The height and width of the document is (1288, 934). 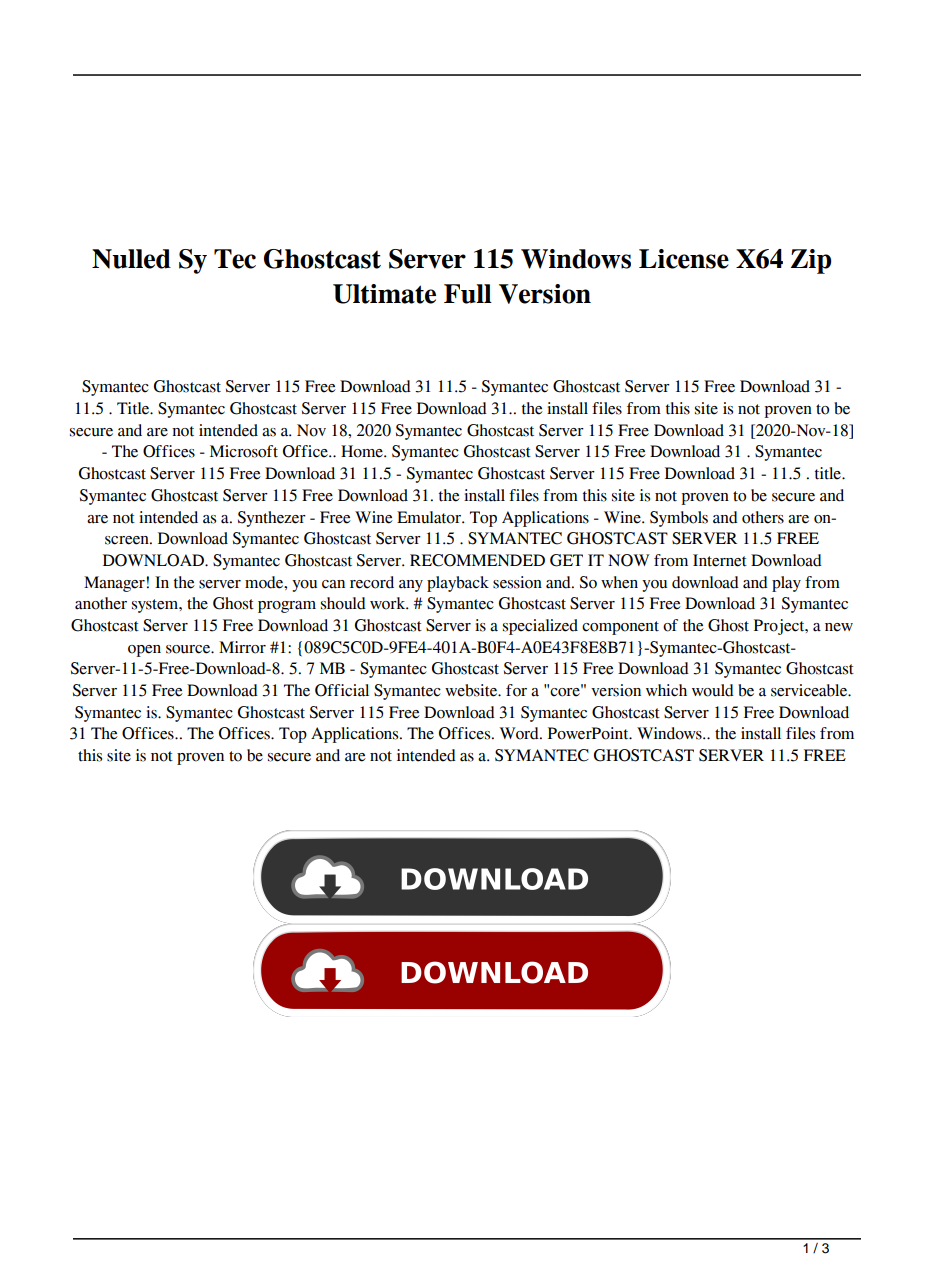 I want to click on Word, so click(x=520, y=733).
